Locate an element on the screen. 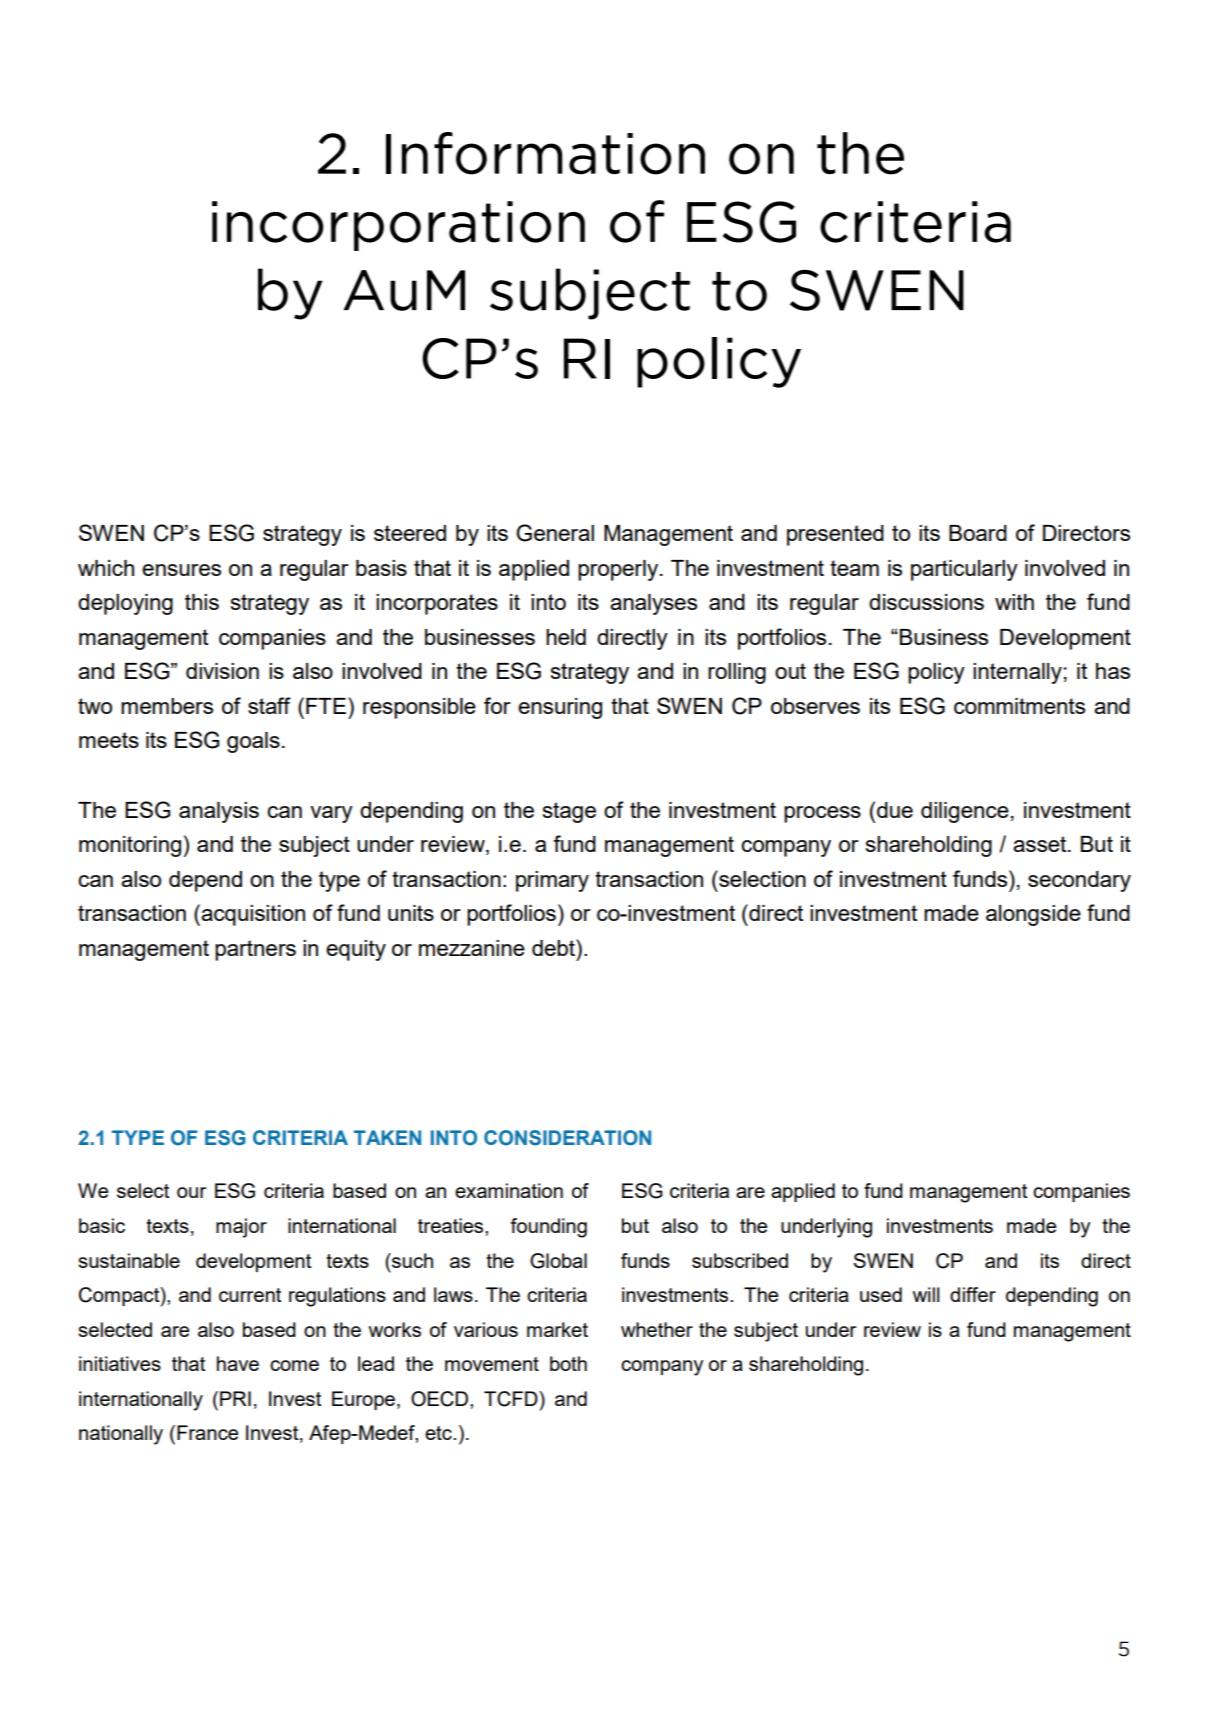 The image size is (1209, 1710). incorporation is located at coordinates (398, 226).
